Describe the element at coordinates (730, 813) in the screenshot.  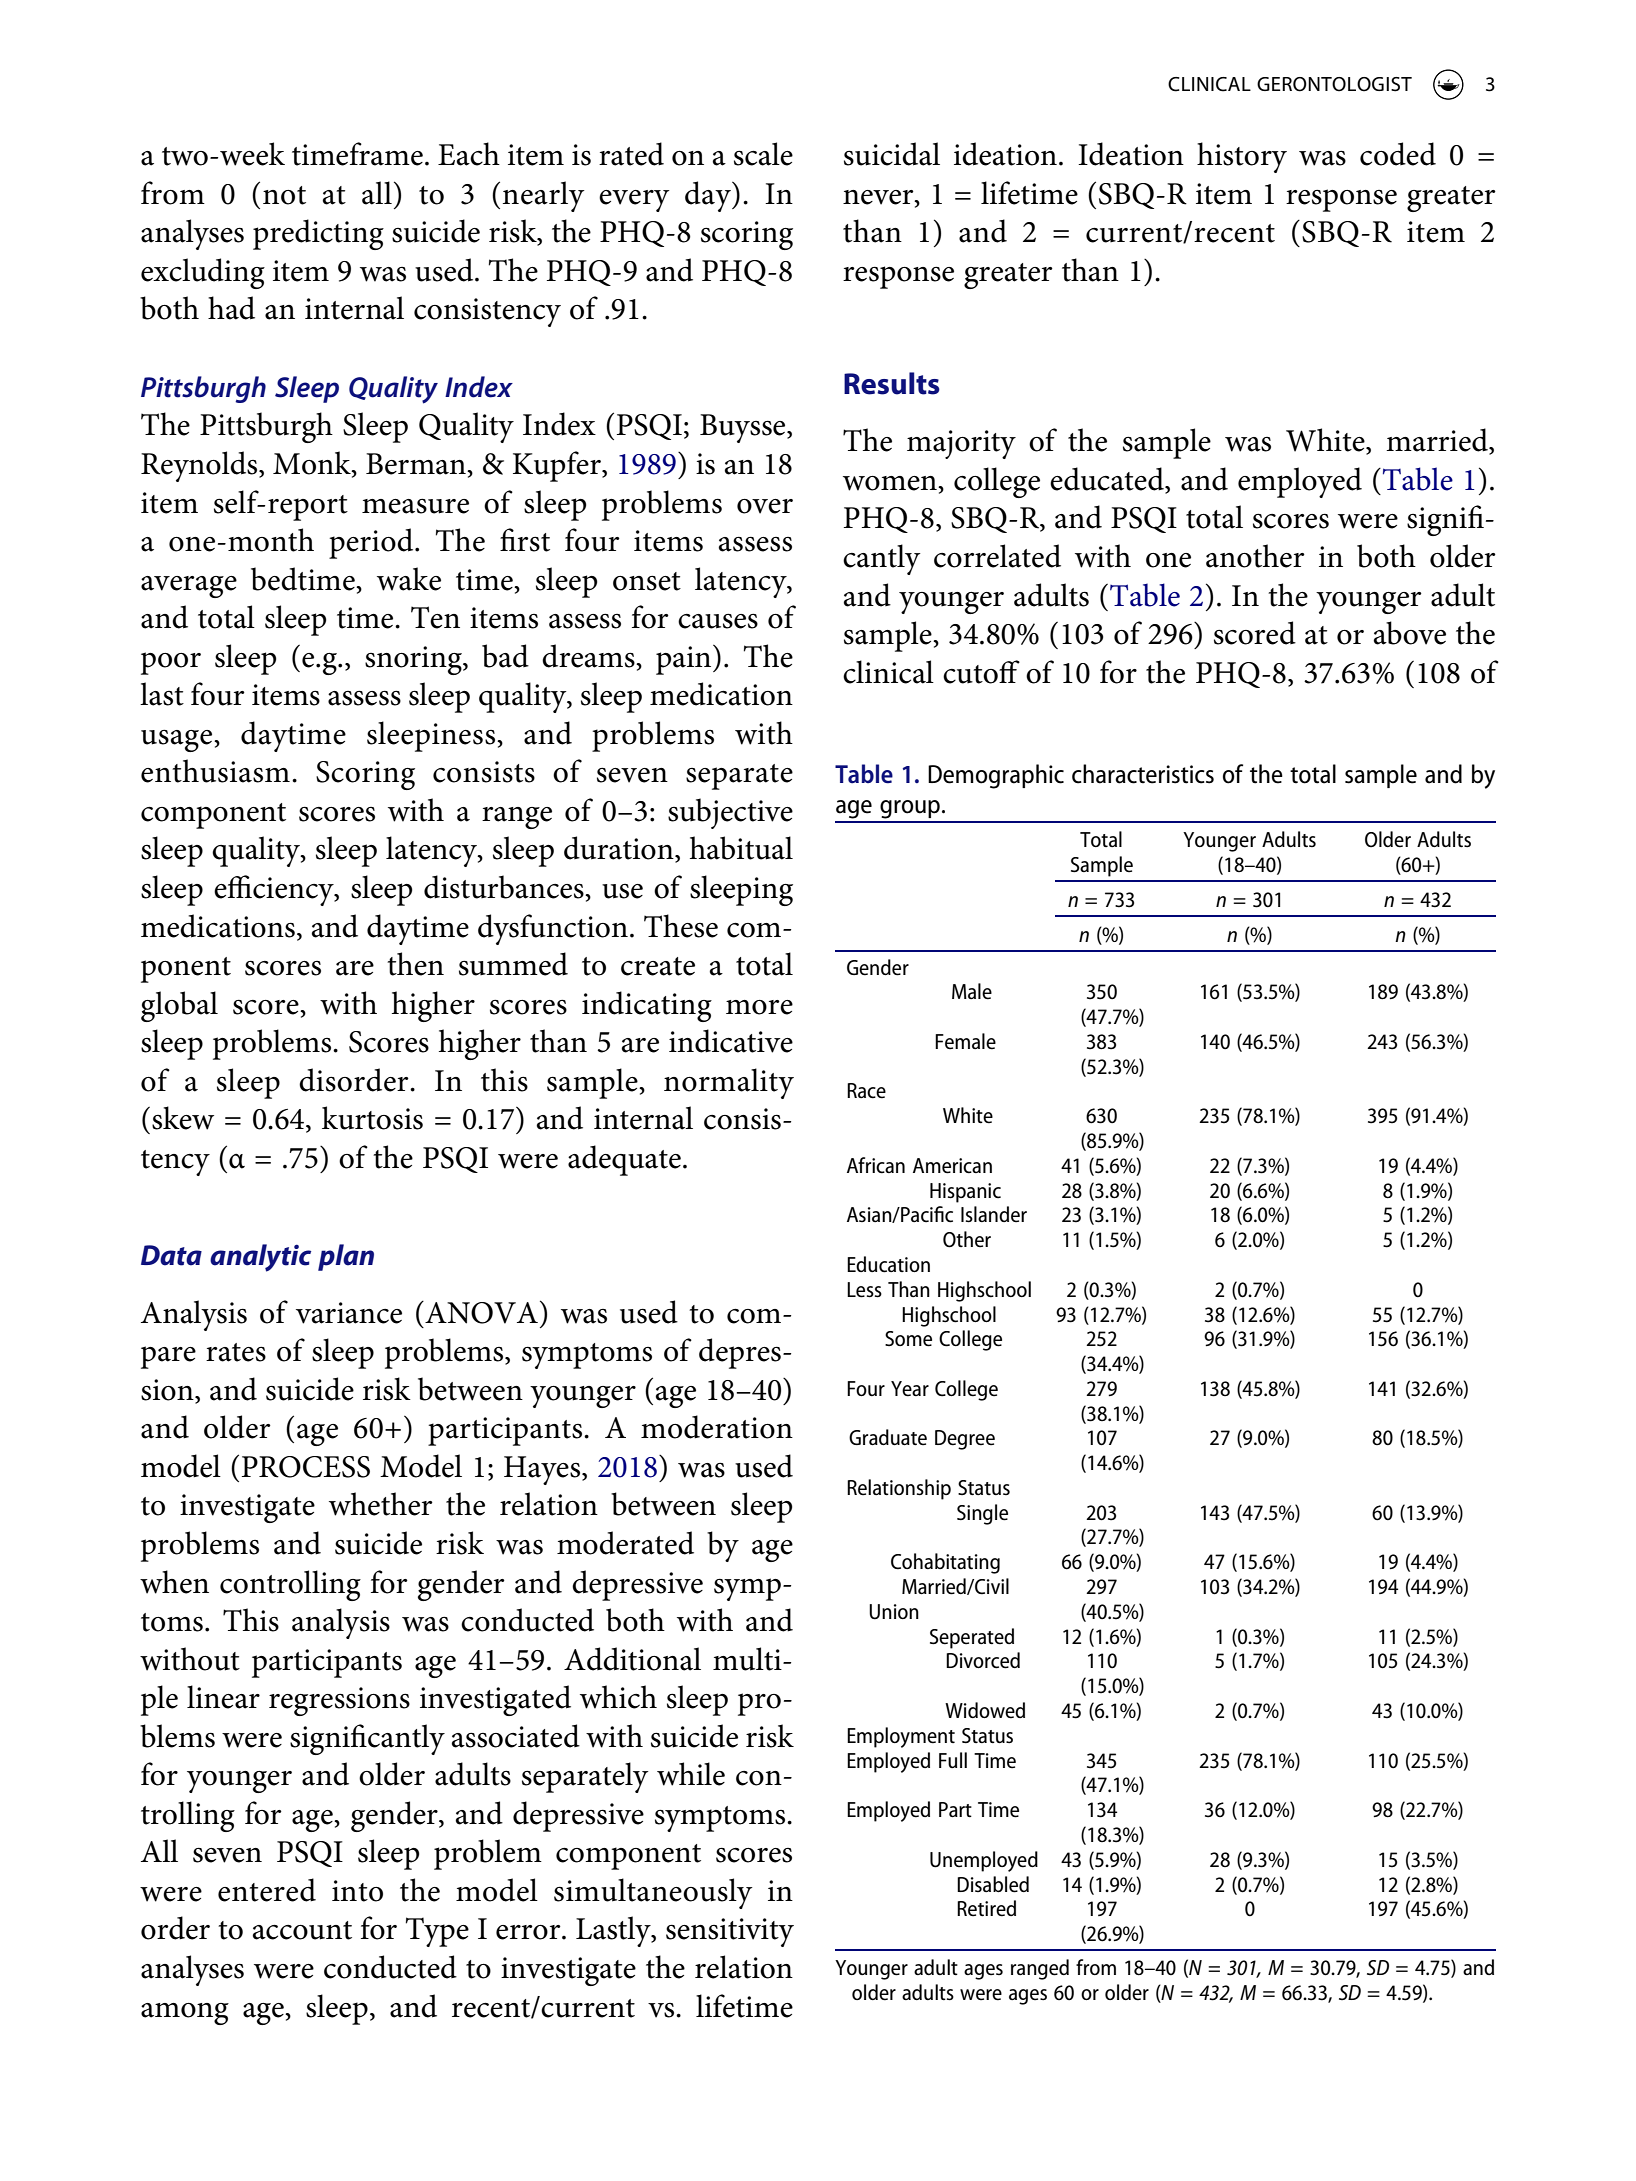
I see `subjective` at that location.
